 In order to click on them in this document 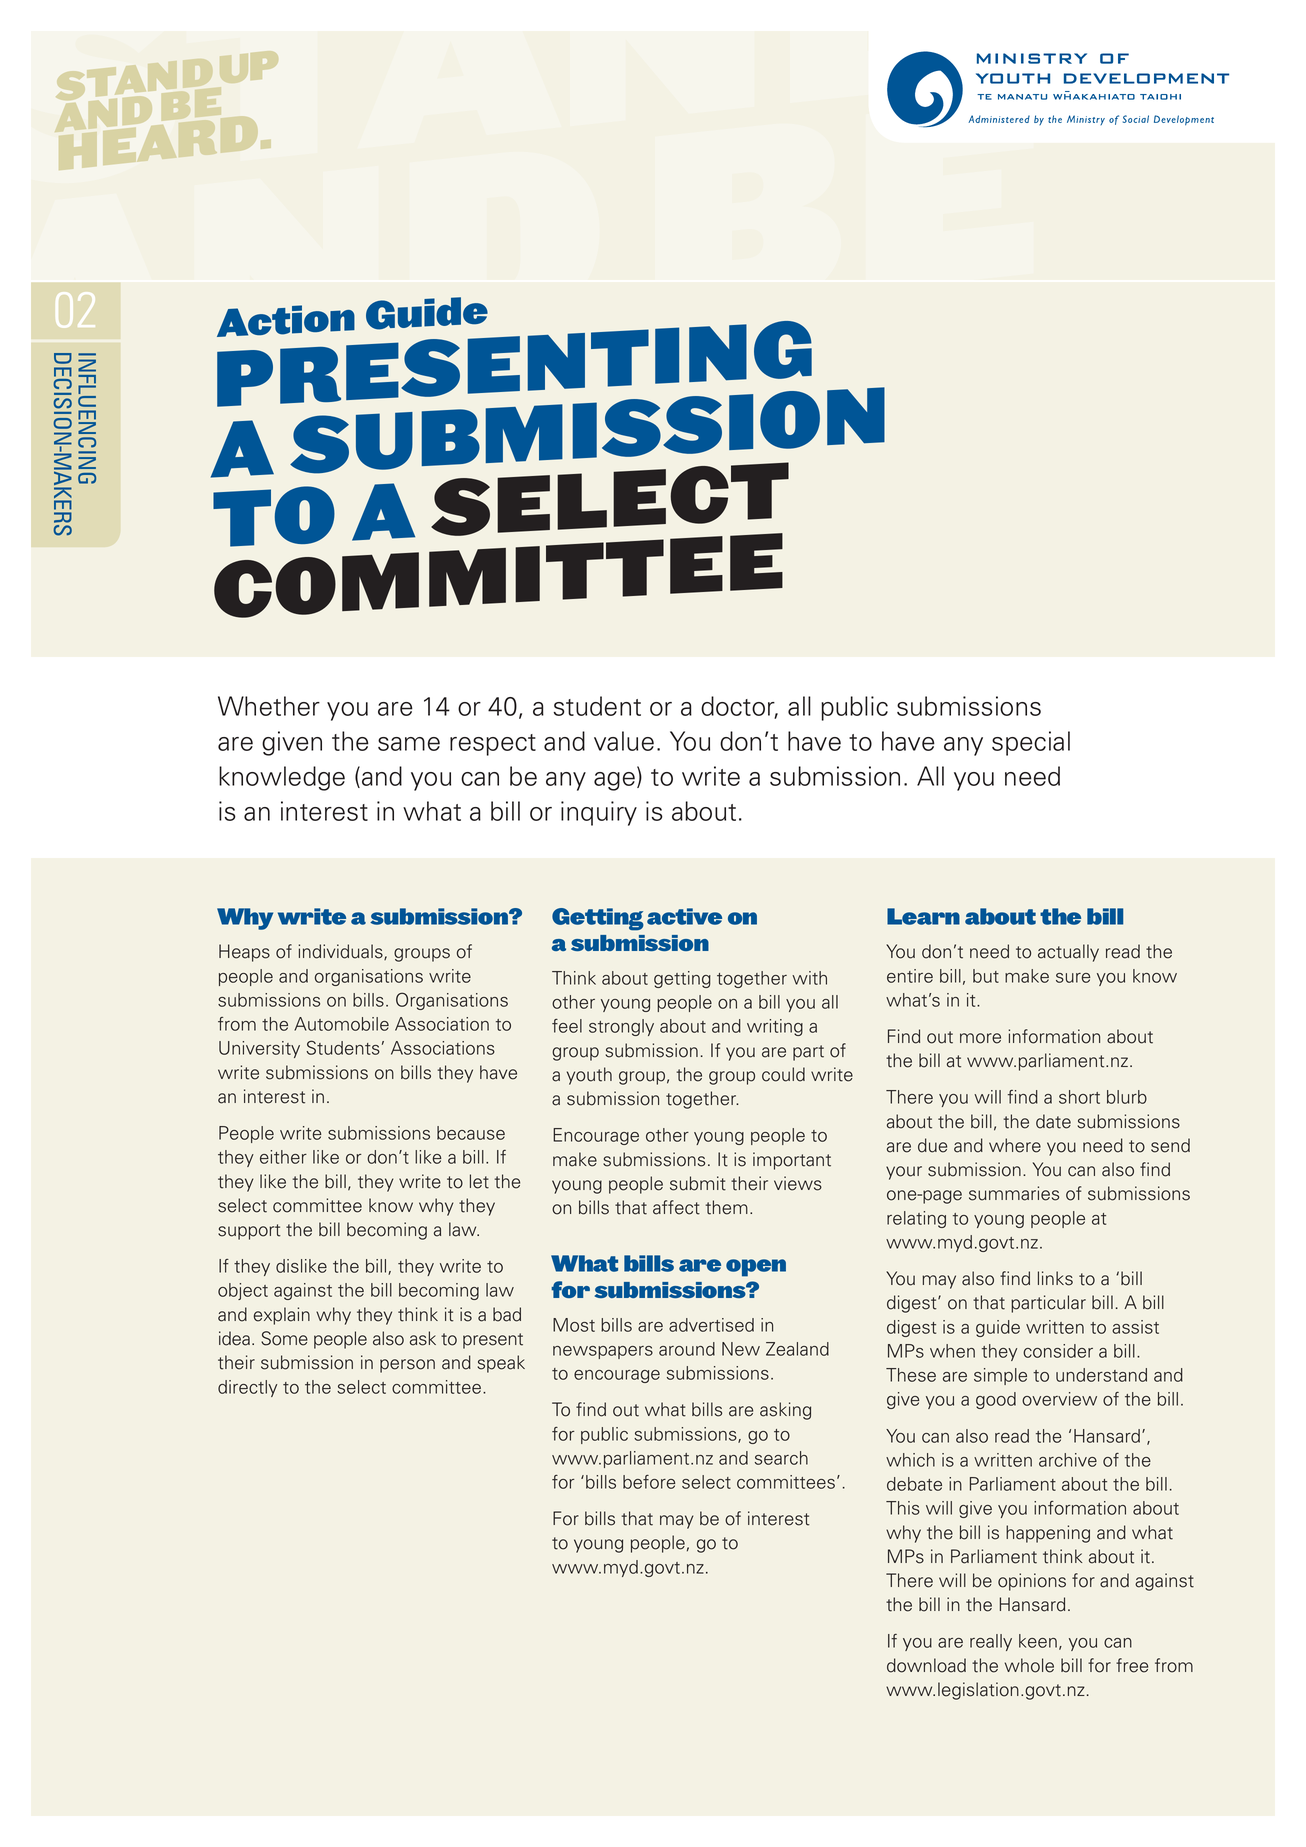, I will do `click(726, 1207)`.
